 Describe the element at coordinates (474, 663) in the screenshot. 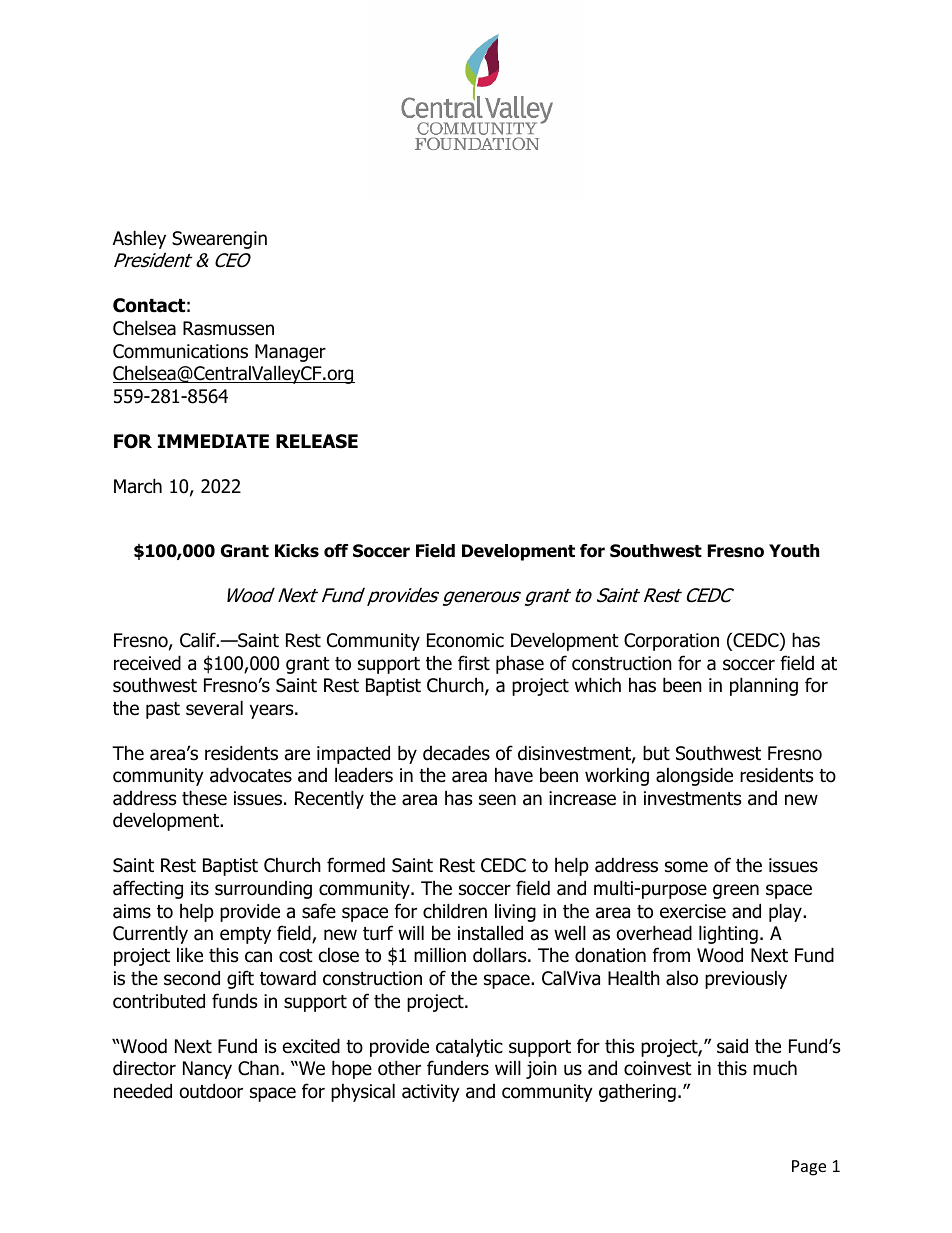

I see `first` at that location.
